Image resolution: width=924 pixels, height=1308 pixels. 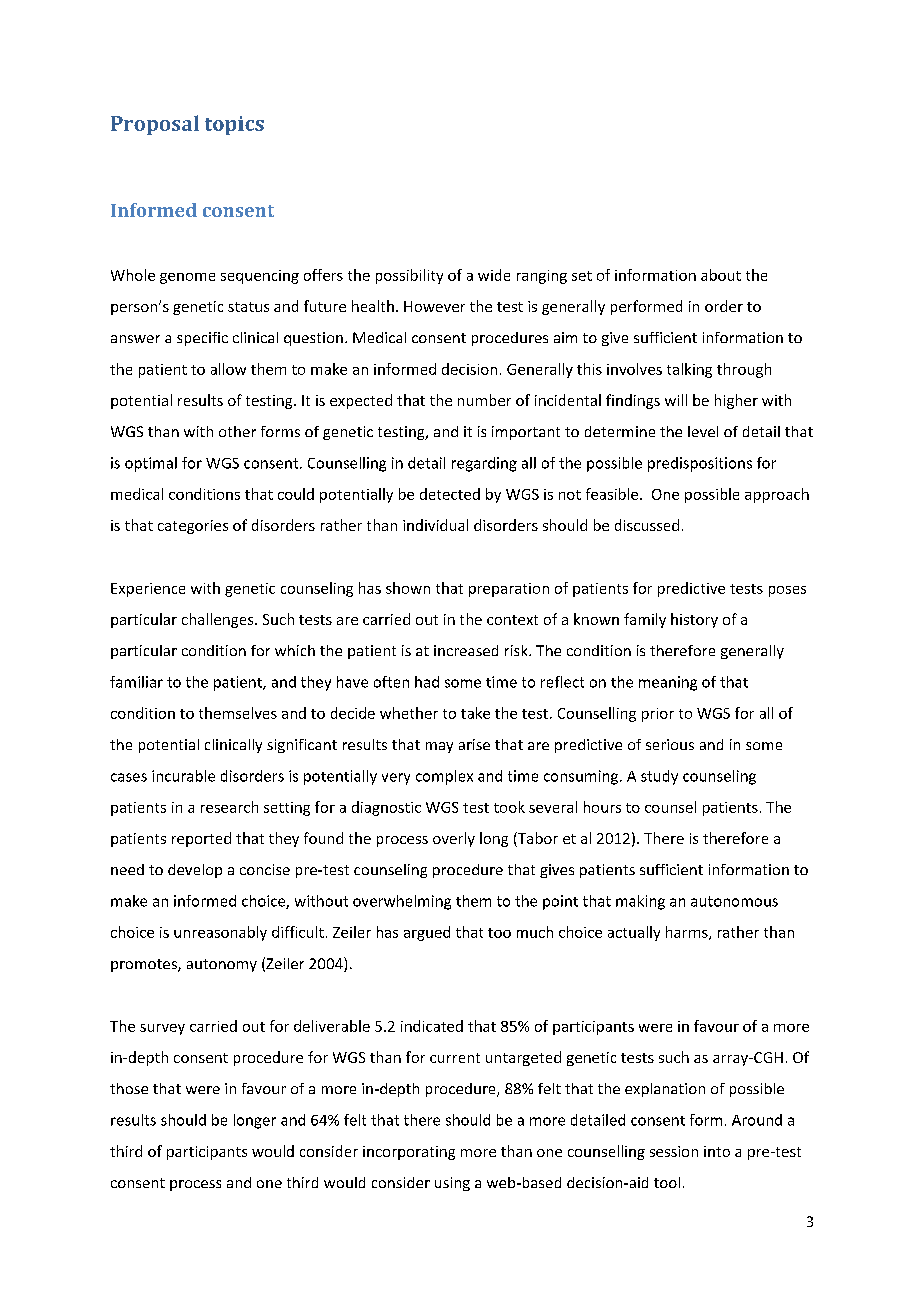 I want to click on study, so click(x=659, y=777).
